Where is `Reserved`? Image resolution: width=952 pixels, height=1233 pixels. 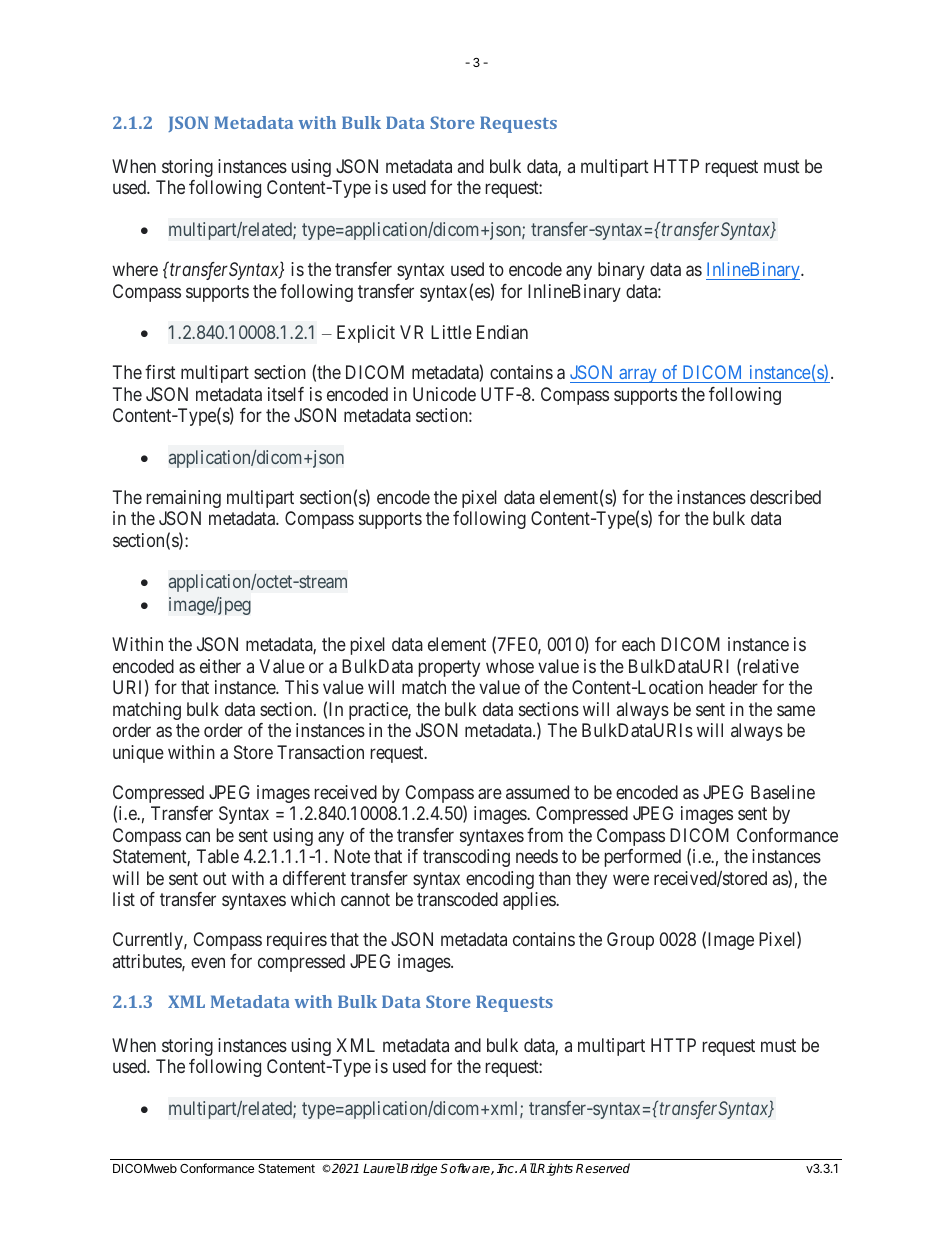 Reserved is located at coordinates (603, 1168).
